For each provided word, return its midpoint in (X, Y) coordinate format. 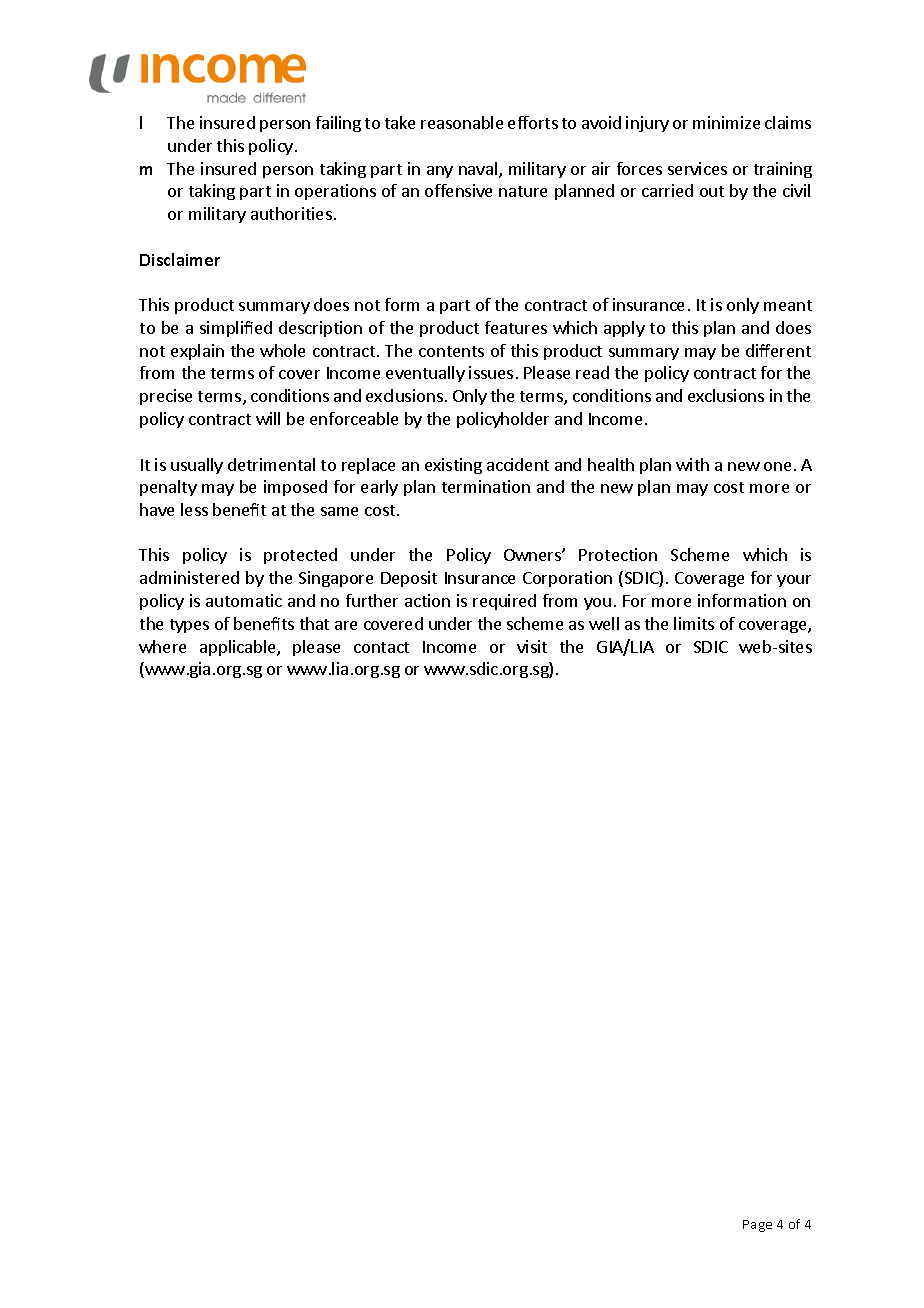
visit (532, 646)
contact (381, 647)
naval (479, 170)
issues (491, 372)
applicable (239, 648)
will (268, 418)
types (189, 626)
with (692, 464)
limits (694, 623)
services (697, 168)
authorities (291, 213)
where (162, 646)
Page (757, 1226)
